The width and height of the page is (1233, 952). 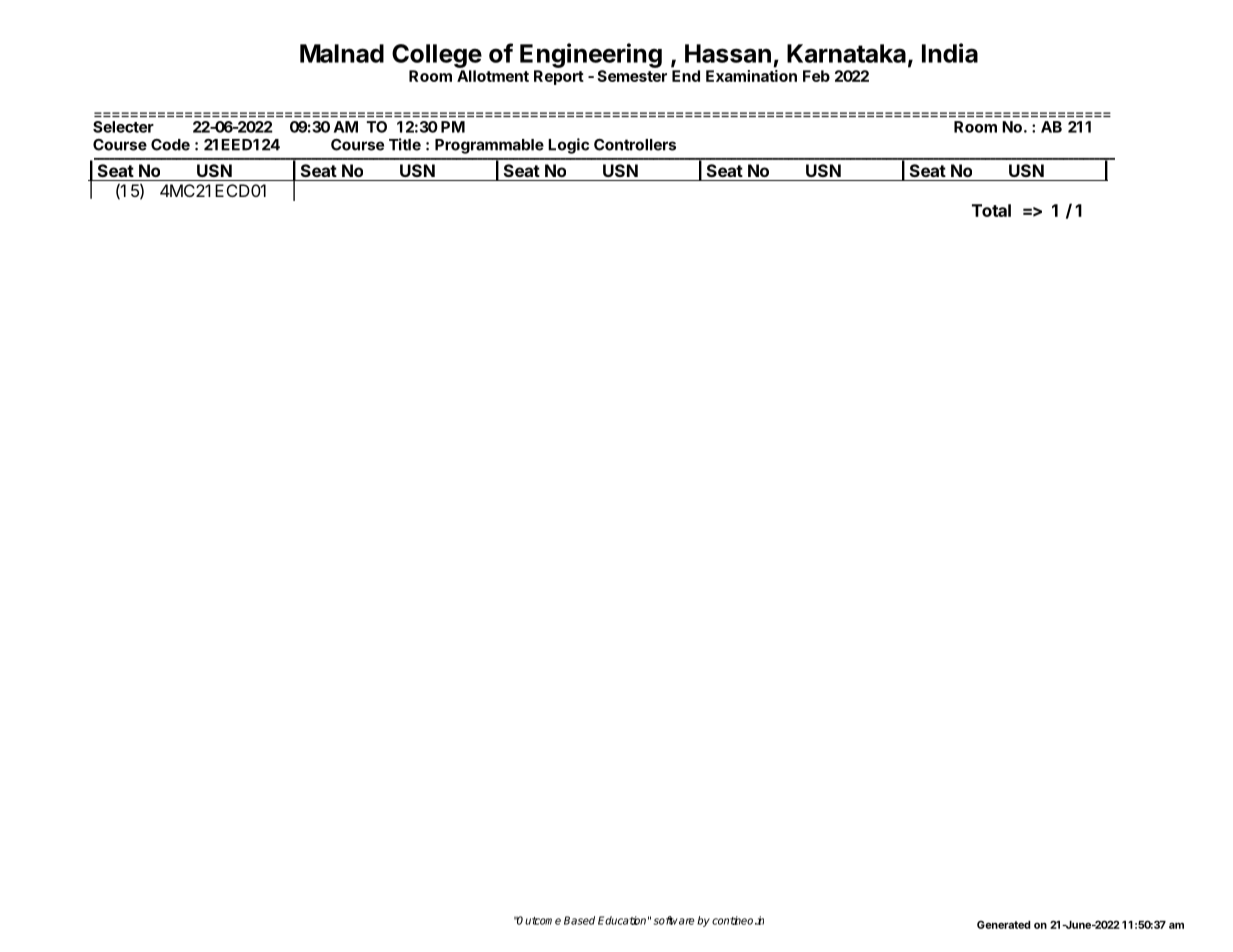 I want to click on Controllers, so click(x=635, y=145).
